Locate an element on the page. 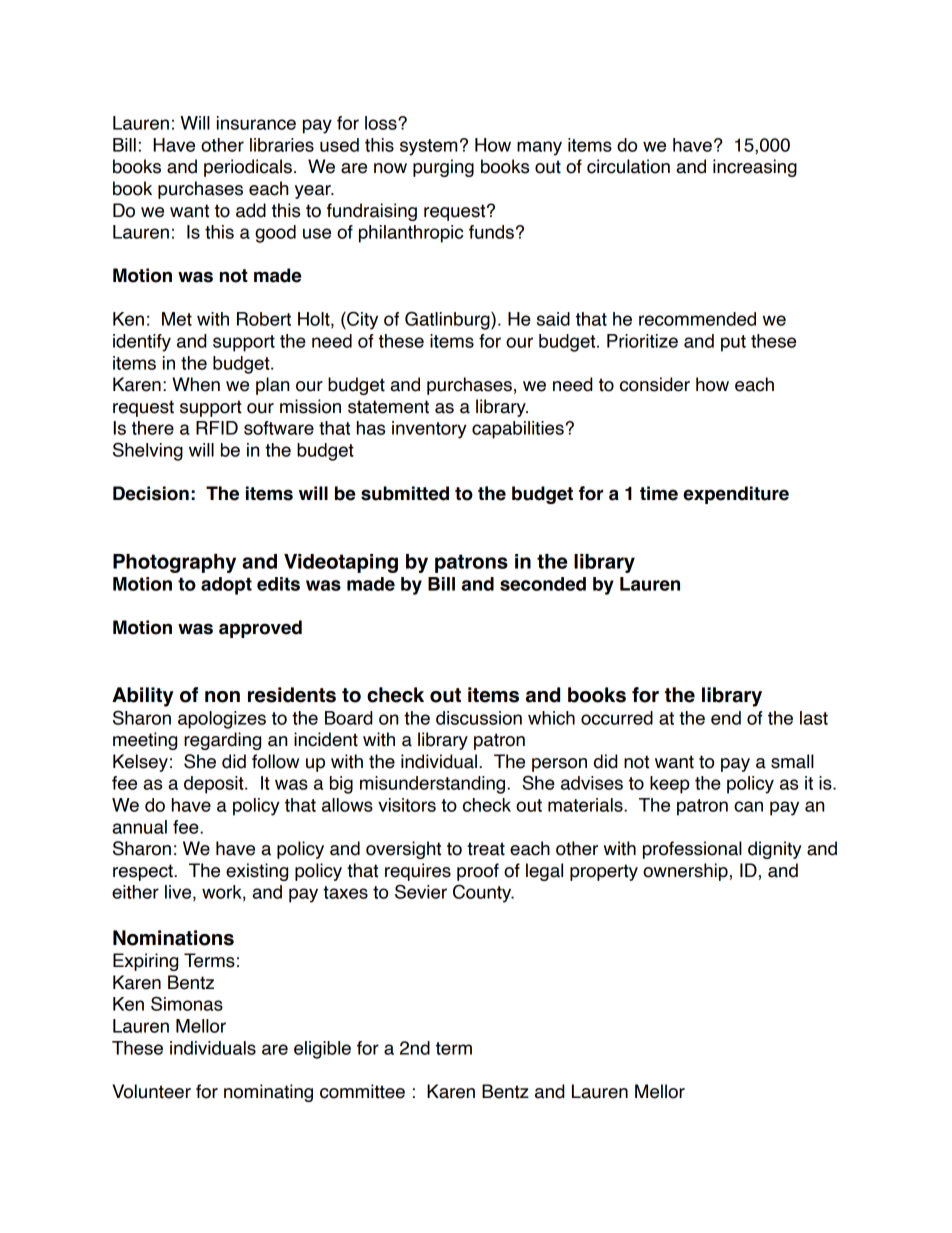  purging is located at coordinates (443, 168).
